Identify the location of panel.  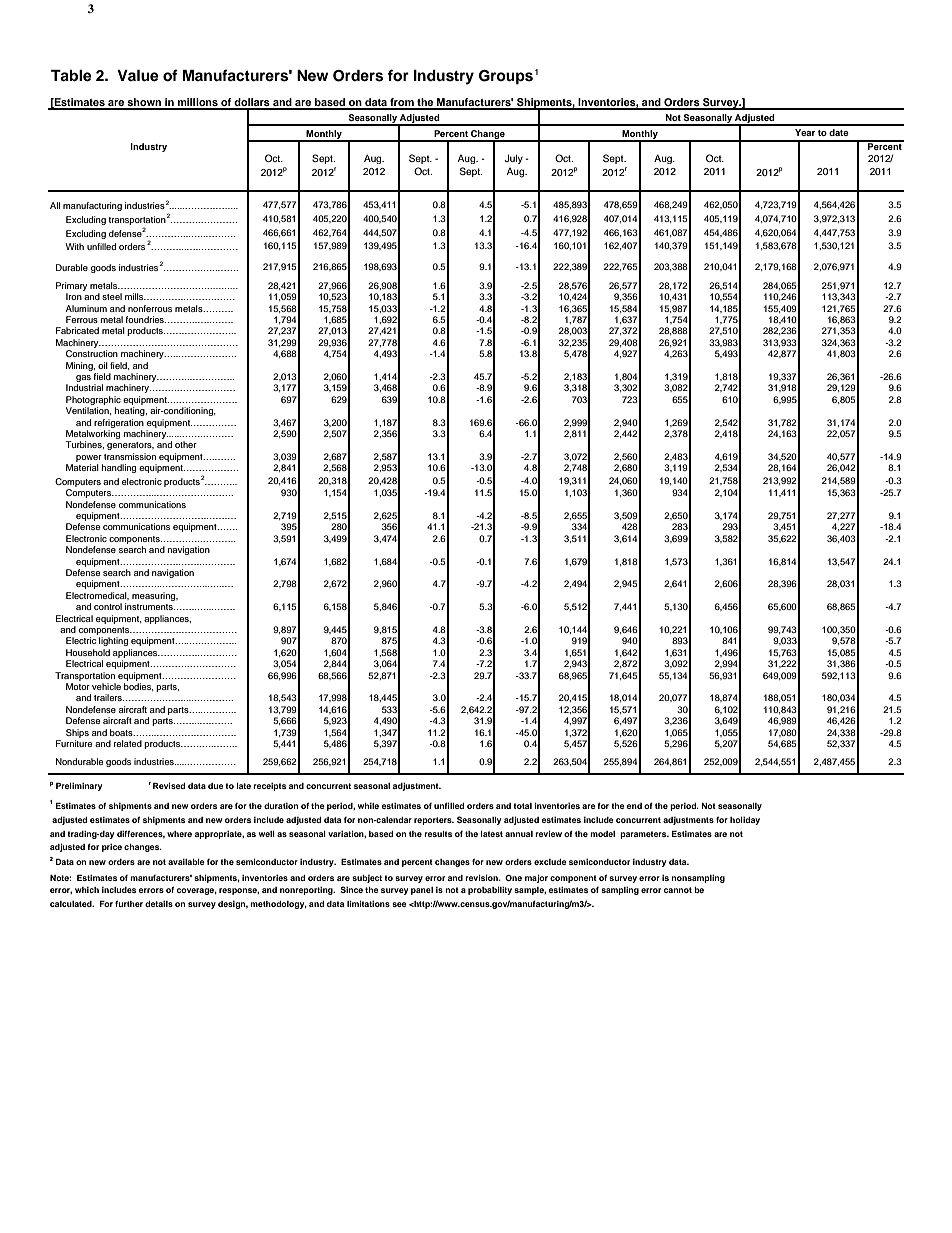
(422, 891).
